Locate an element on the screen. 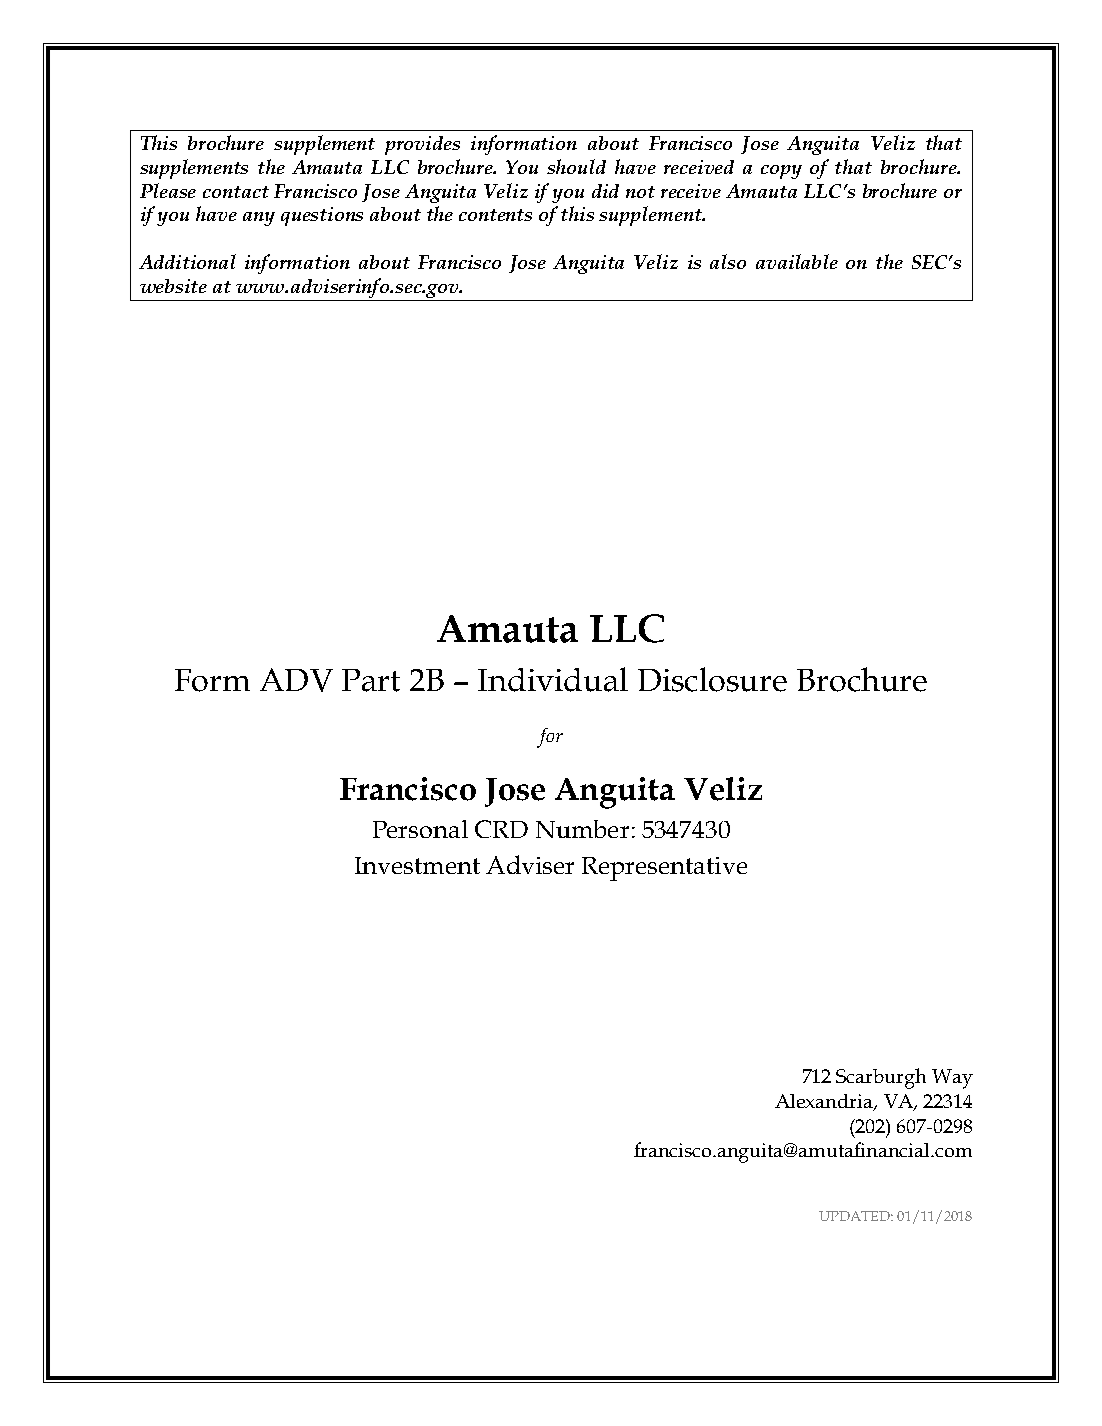 The height and width of the screenshot is (1426, 1102). contact is located at coordinates (236, 192).
